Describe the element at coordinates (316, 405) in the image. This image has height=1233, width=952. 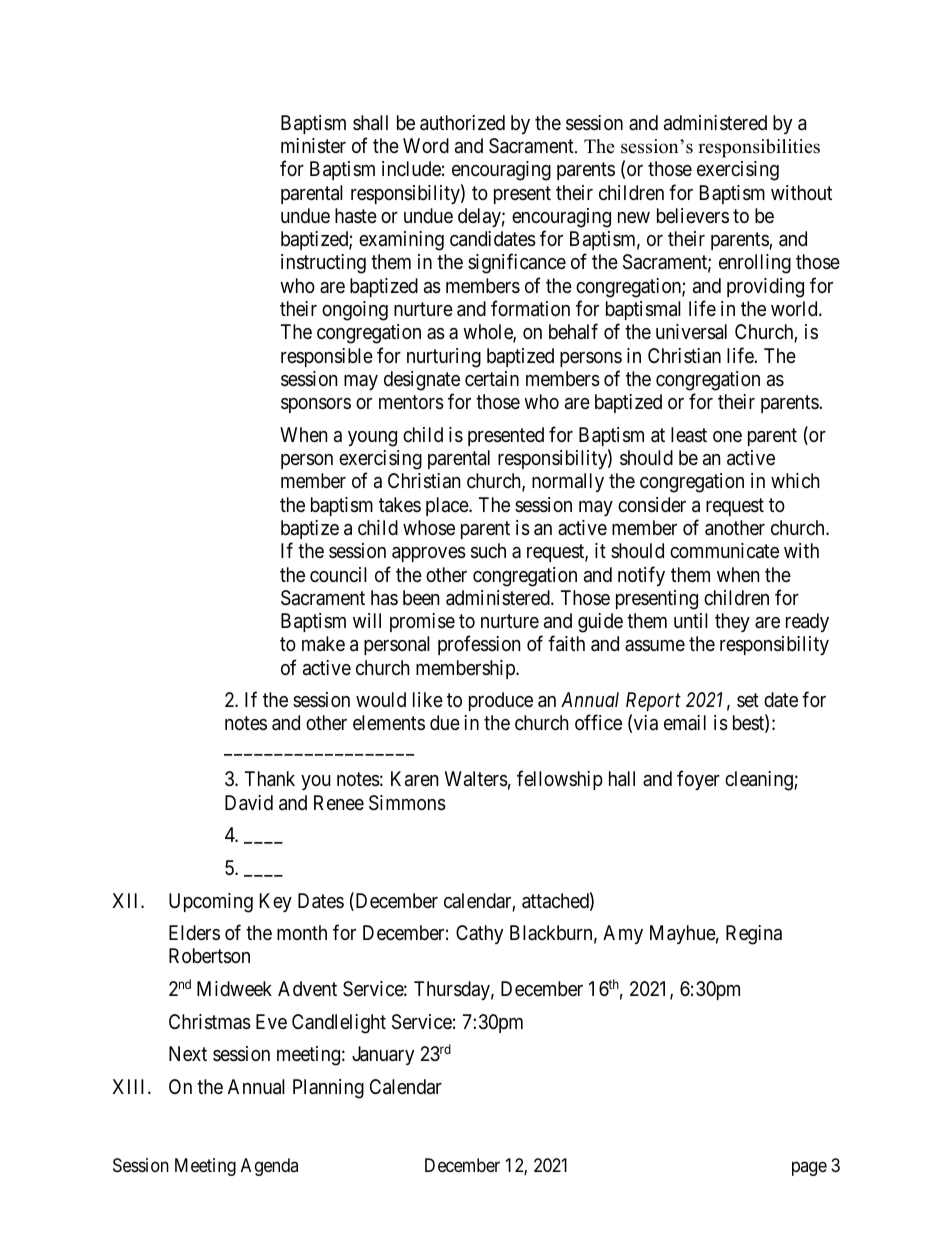
I see `sponsors` at that location.
